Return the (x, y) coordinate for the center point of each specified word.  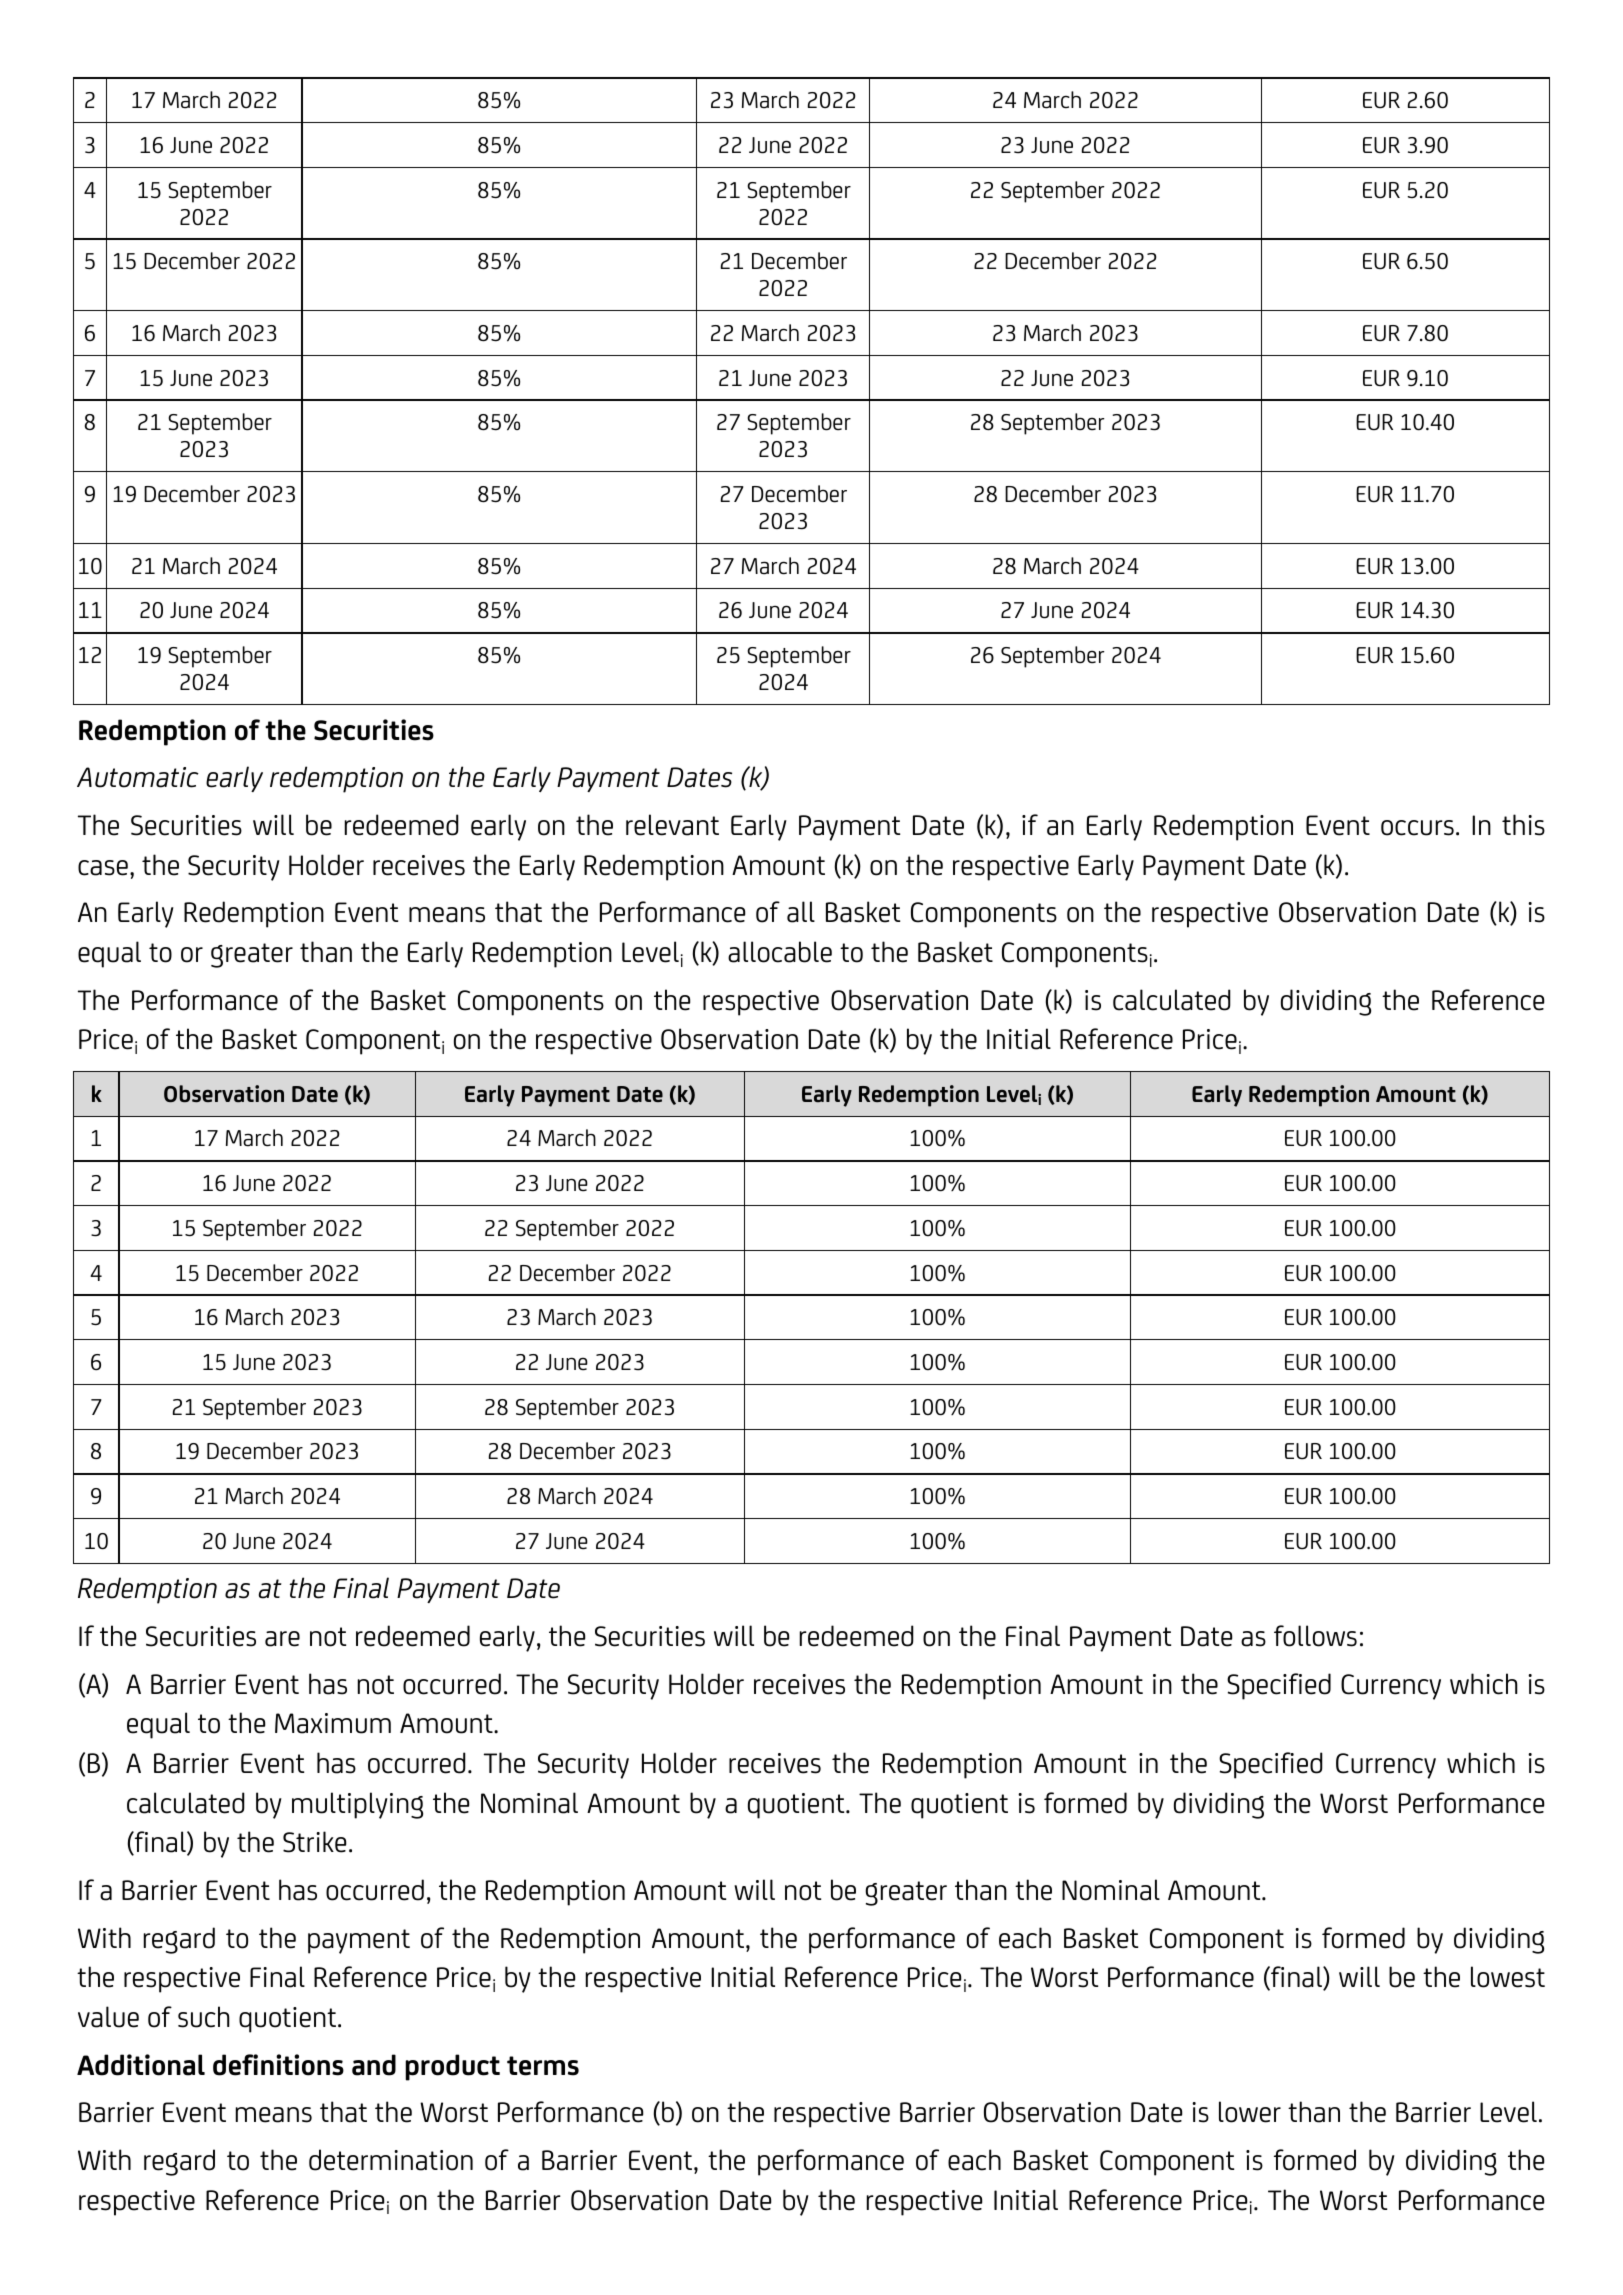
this (1523, 825)
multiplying (357, 1805)
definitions (278, 2065)
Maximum (333, 1723)
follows (1315, 1636)
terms (543, 2066)
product (452, 2067)
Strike (314, 1842)
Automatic (138, 777)
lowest (1508, 1977)
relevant (672, 825)
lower (1250, 2112)
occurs (1417, 828)
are (282, 1639)
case (103, 868)
